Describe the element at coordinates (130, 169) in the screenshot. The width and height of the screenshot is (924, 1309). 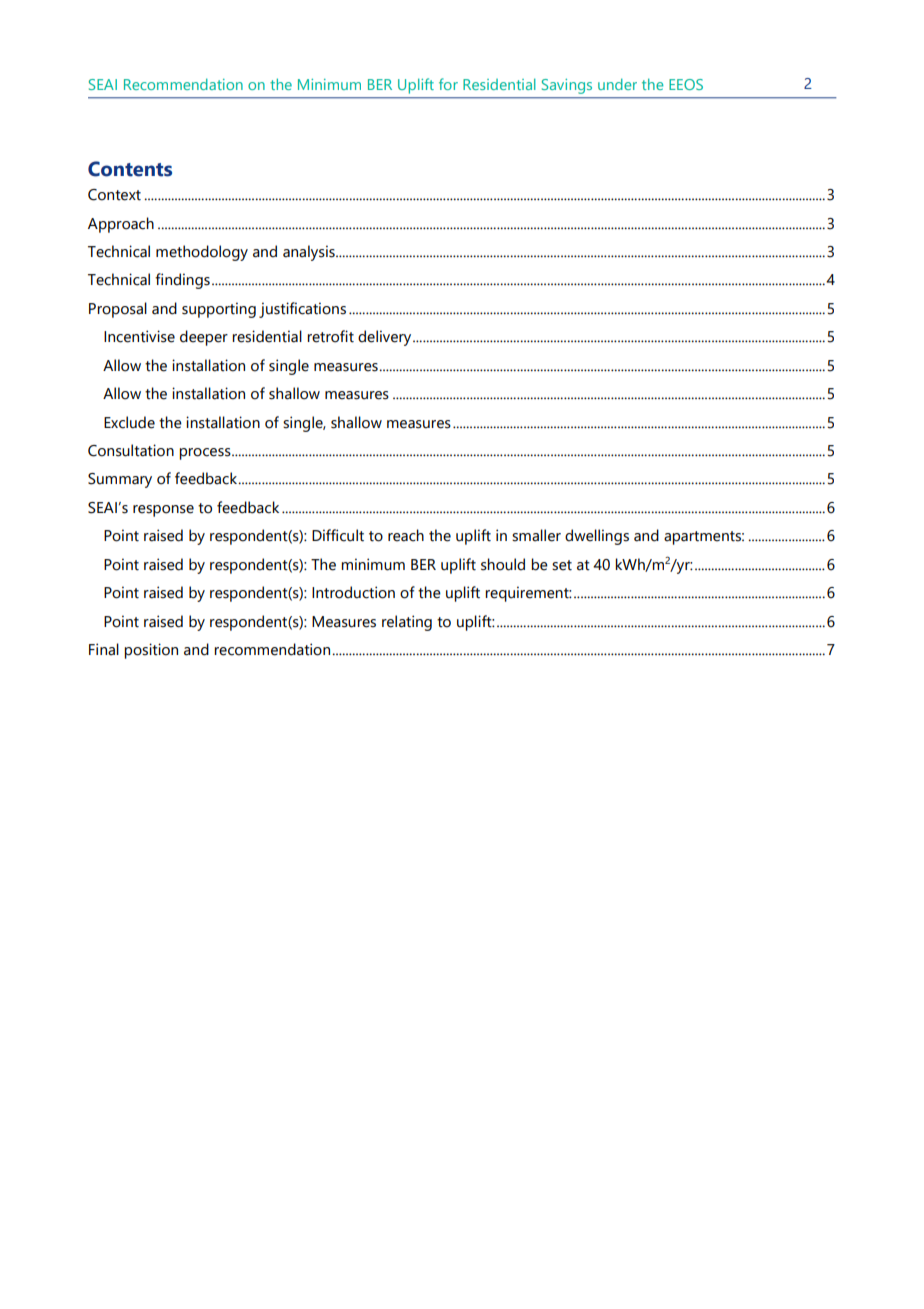
I see `Contents` at that location.
